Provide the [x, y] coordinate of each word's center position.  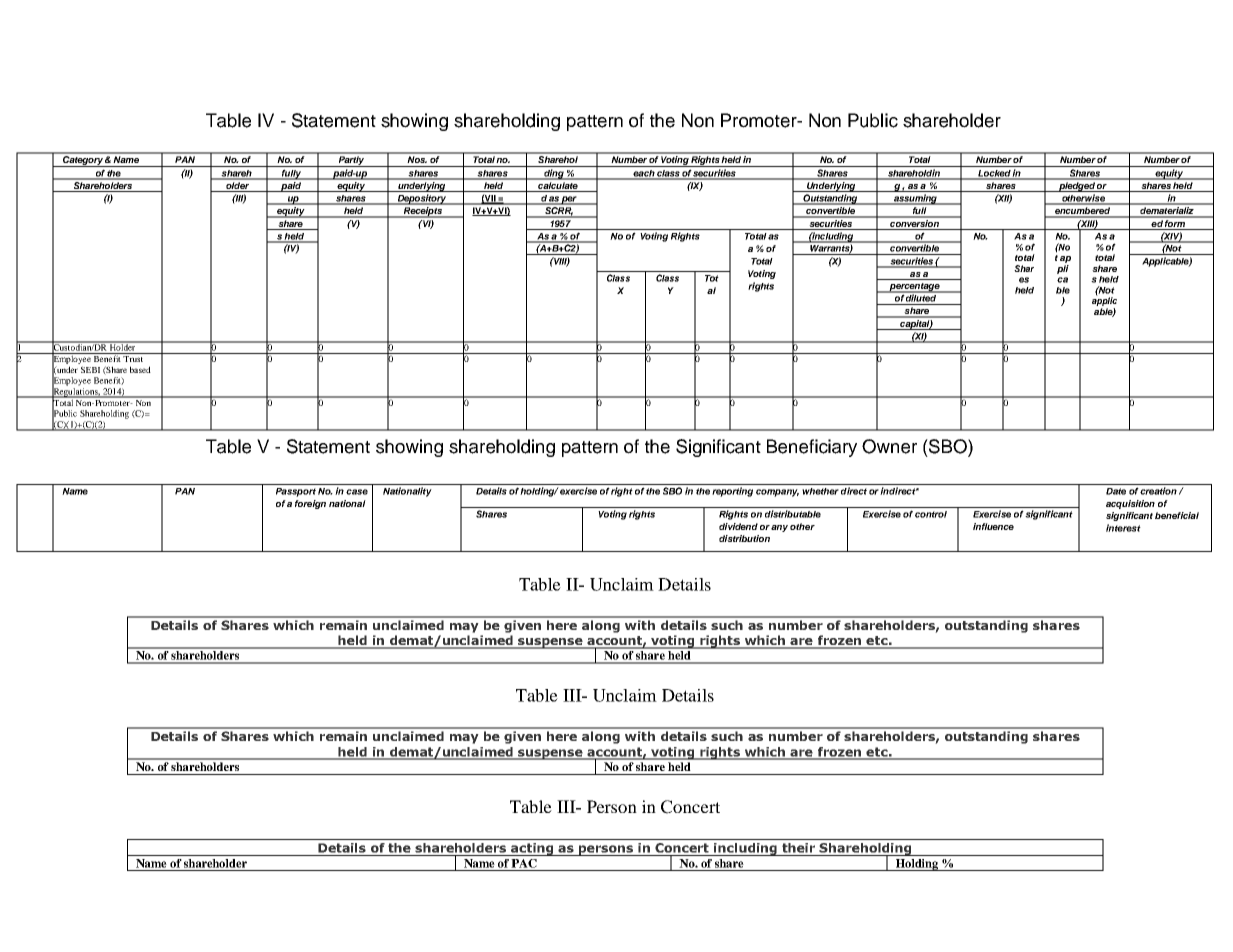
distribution [744, 538]
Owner [889, 446]
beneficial [1177, 515]
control [931, 514]
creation [1158, 491]
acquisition [1130, 504]
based [140, 369]
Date [1116, 491]
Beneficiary [812, 448]
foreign [310, 504]
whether [820, 491]
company [777, 493]
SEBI [90, 369]
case [357, 492]
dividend [738, 526]
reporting [732, 492]
